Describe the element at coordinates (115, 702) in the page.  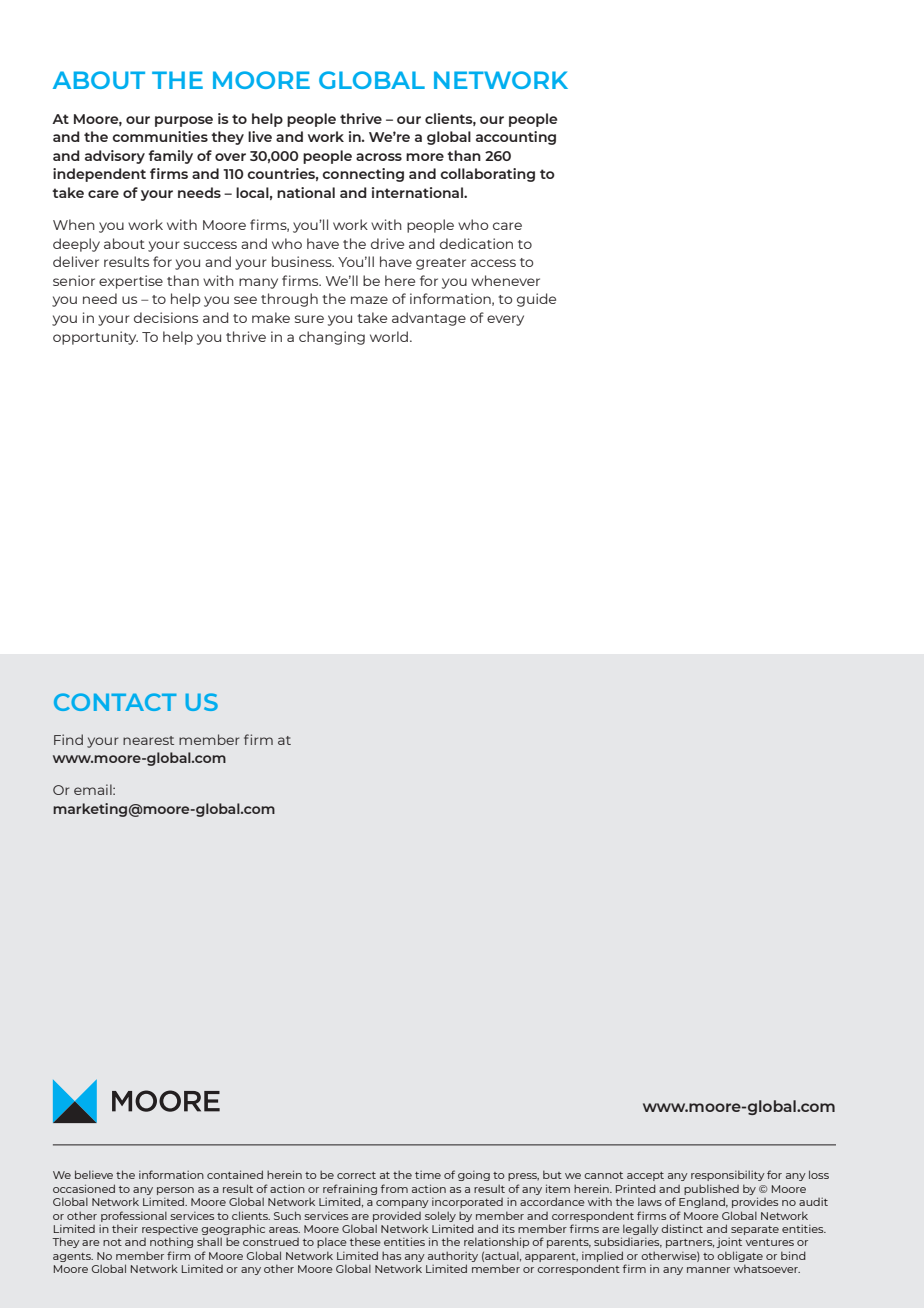
I see `CONTACT` at that location.
